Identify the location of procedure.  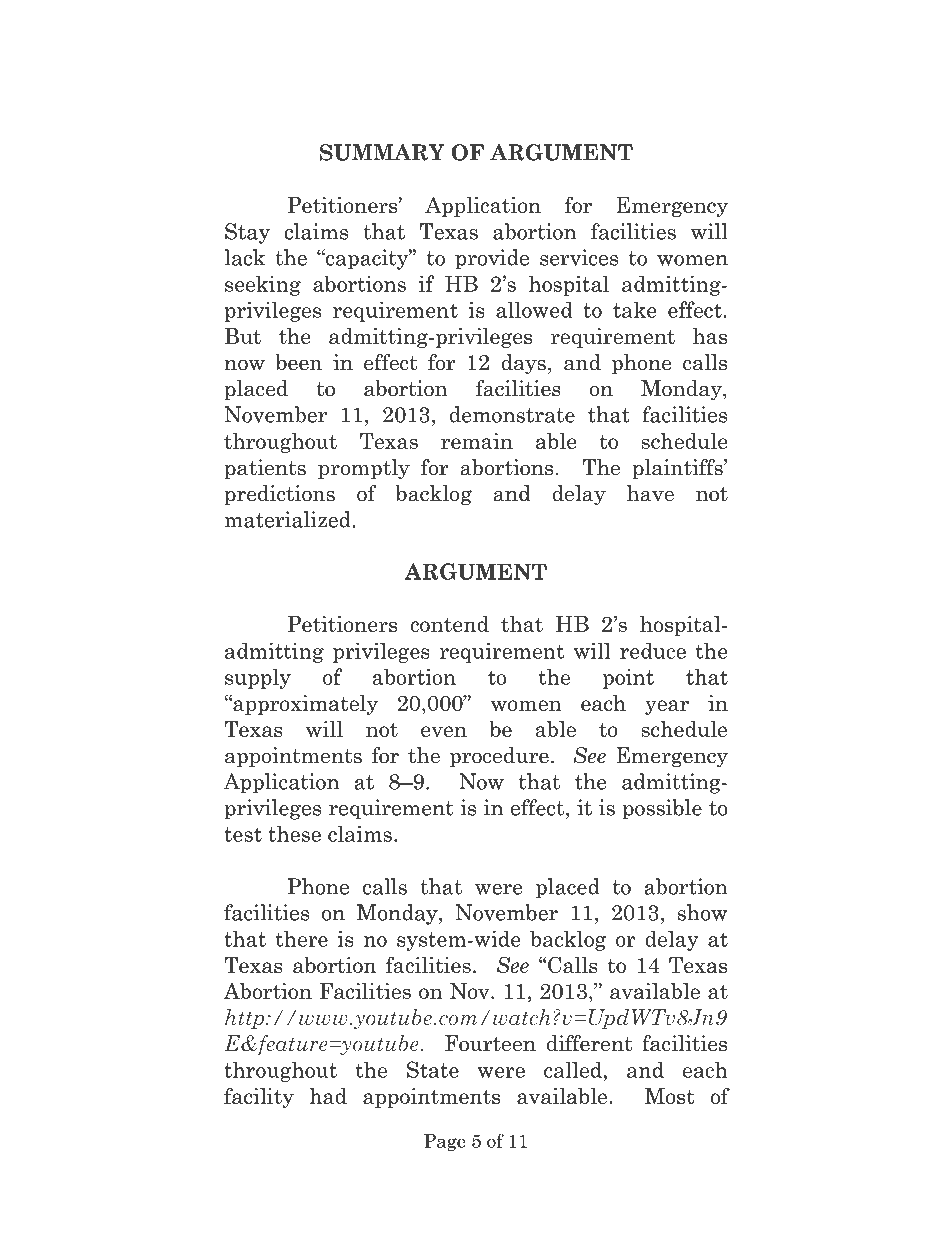
(499, 757).
